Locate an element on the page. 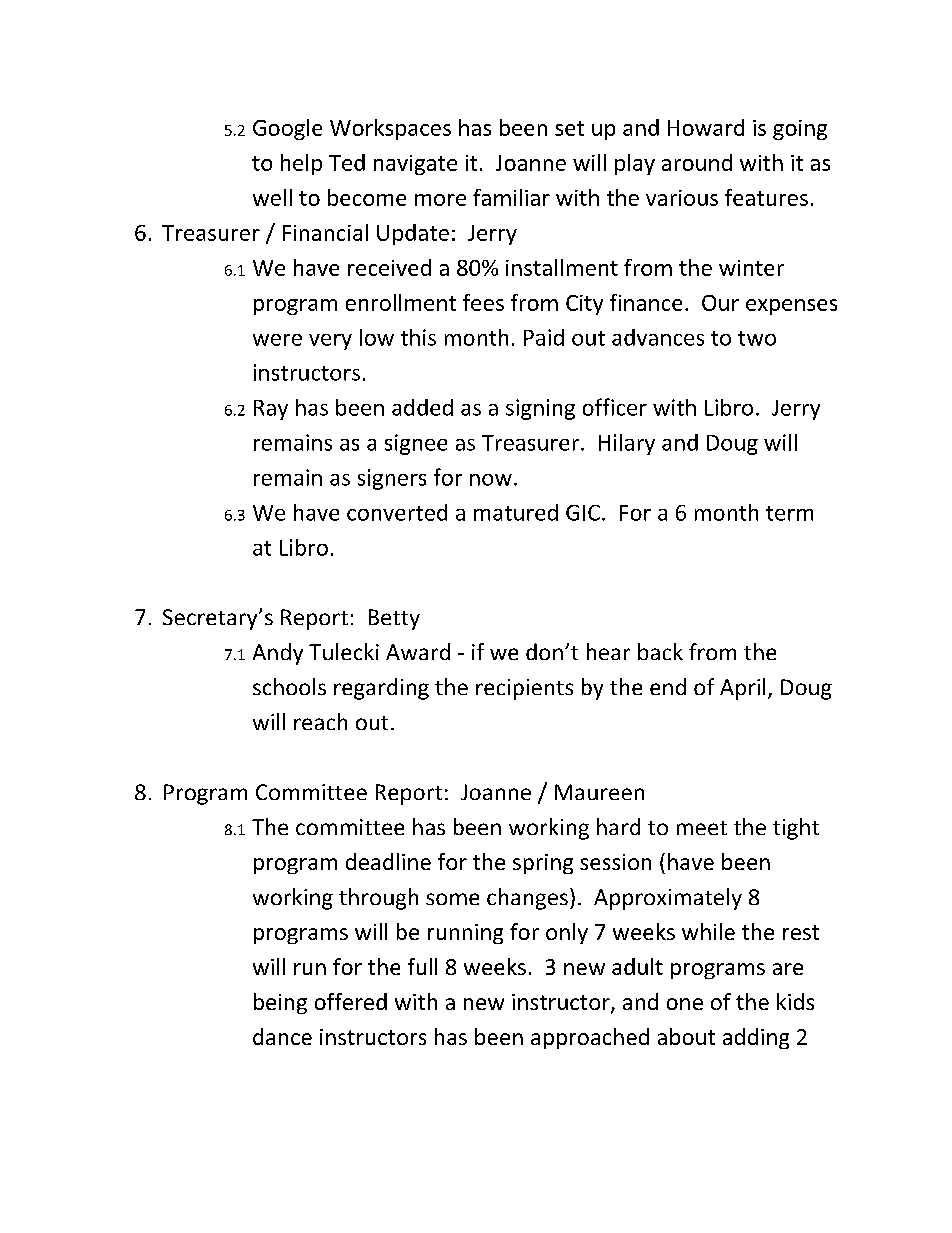 The width and height of the page is (952, 1233). offered is located at coordinates (351, 1001).
